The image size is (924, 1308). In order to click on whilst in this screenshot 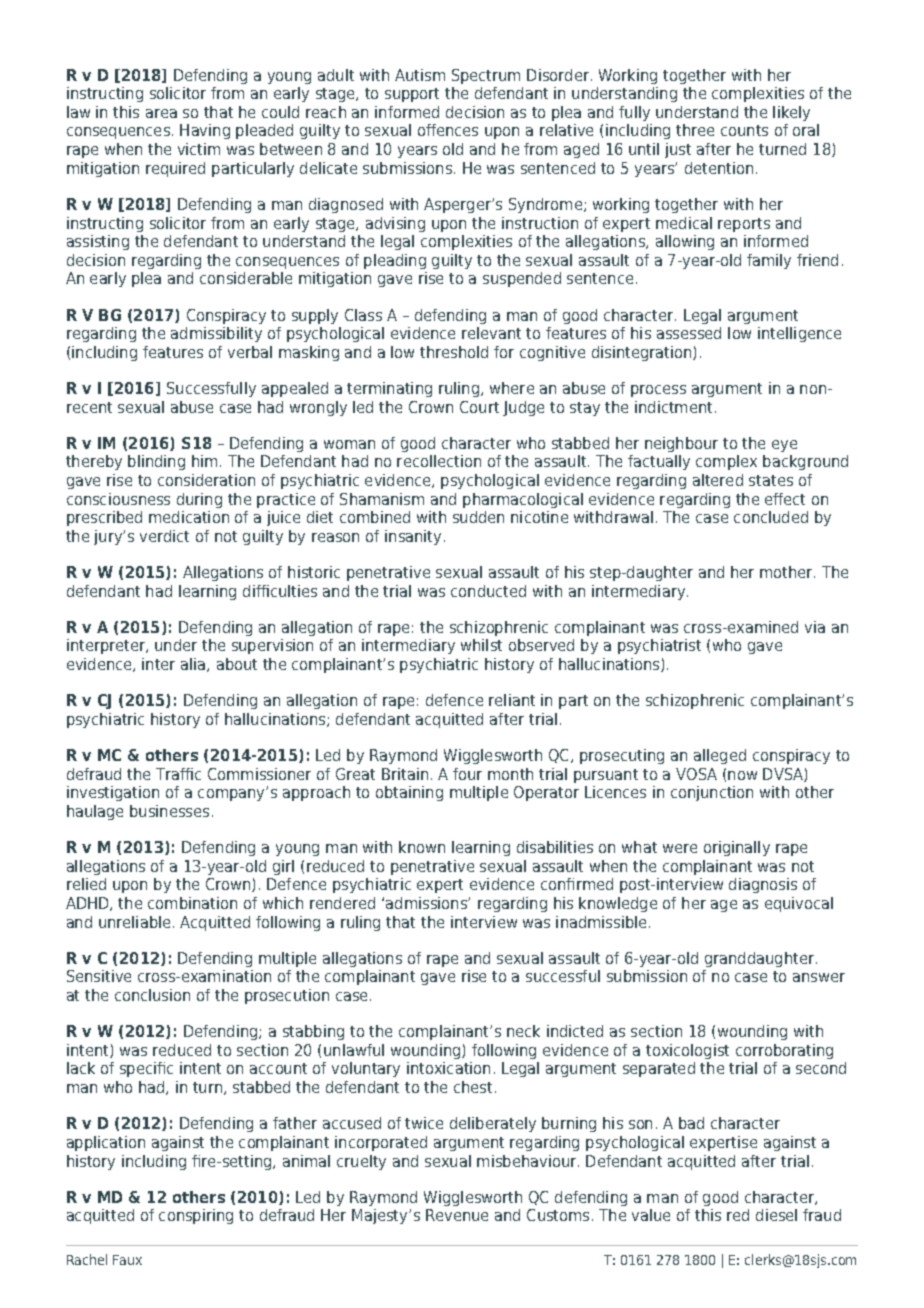, I will do `click(481, 645)`.
